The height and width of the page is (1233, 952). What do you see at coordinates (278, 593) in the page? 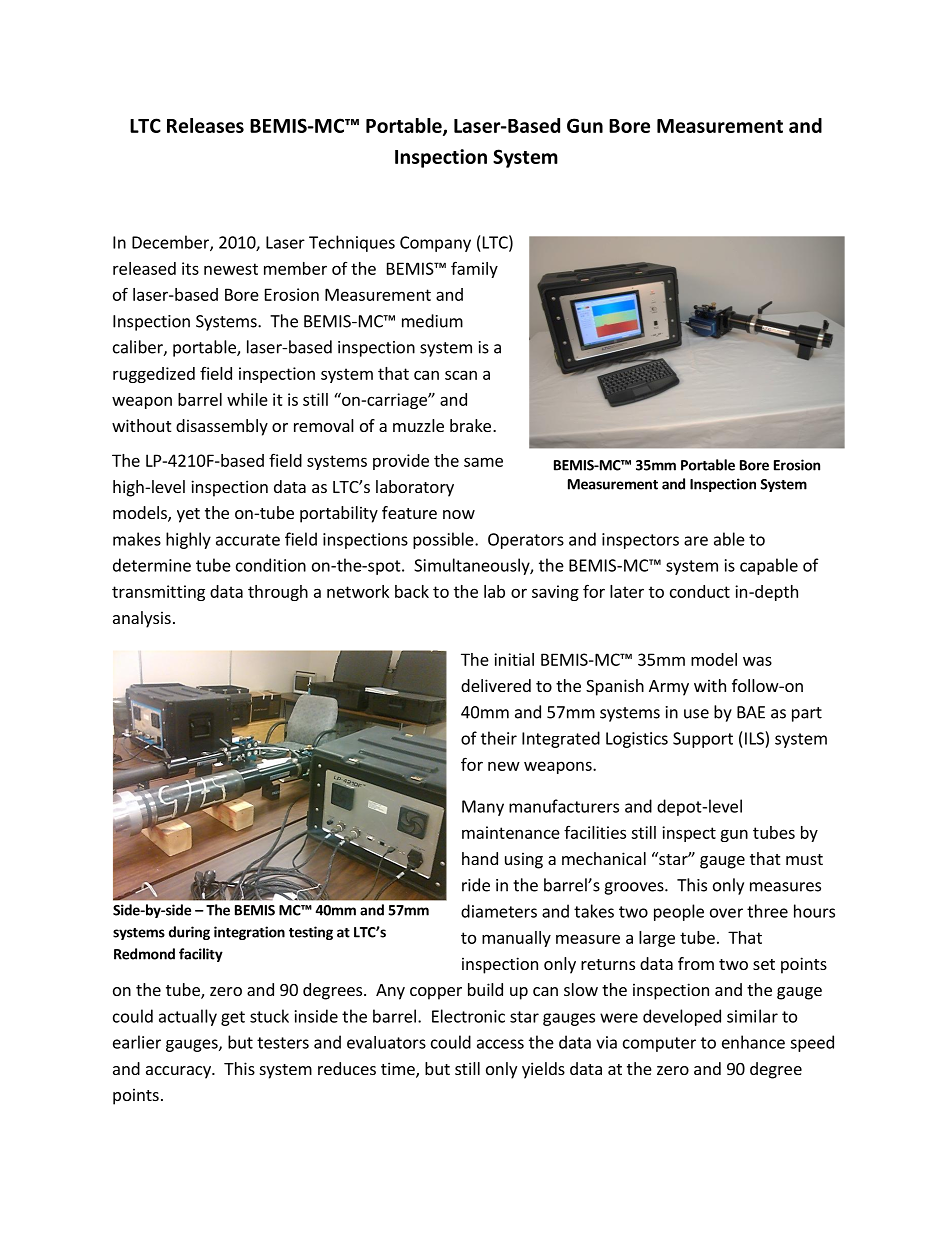
I see `through` at bounding box center [278, 593].
